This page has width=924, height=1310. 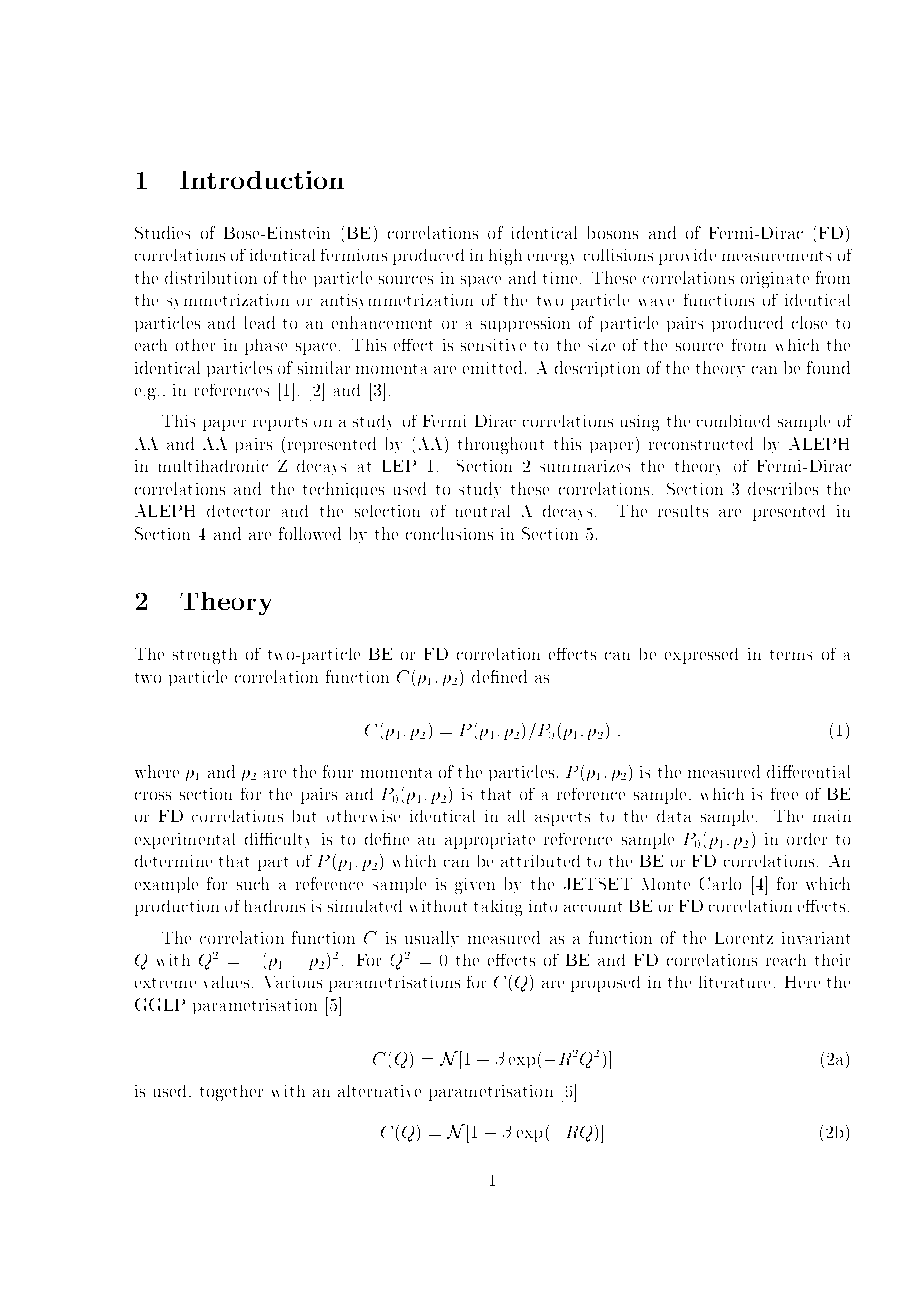 What do you see at coordinates (379, 1091) in the page?
I see `alternative` at bounding box center [379, 1091].
